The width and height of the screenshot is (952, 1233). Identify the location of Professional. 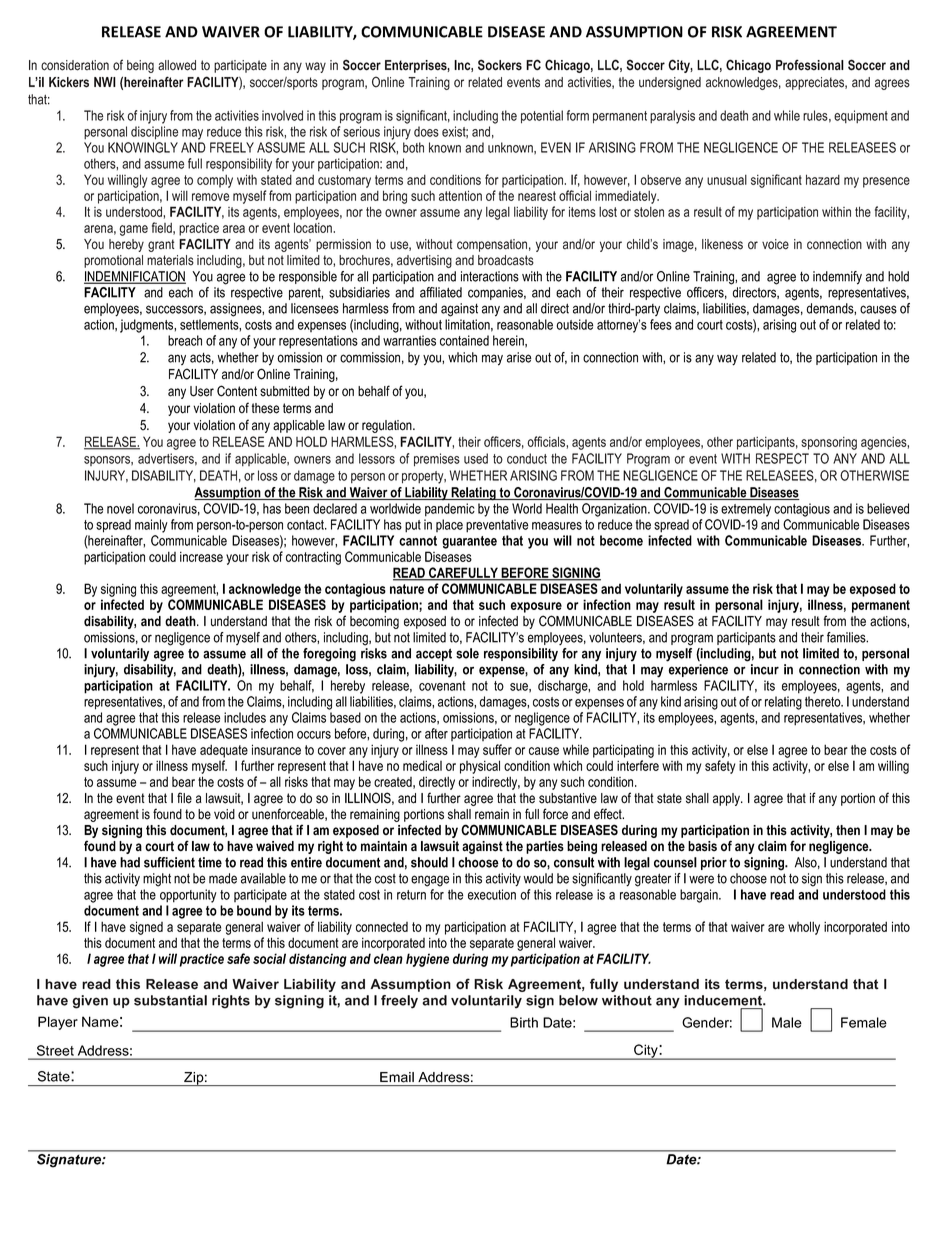
(810, 65).
